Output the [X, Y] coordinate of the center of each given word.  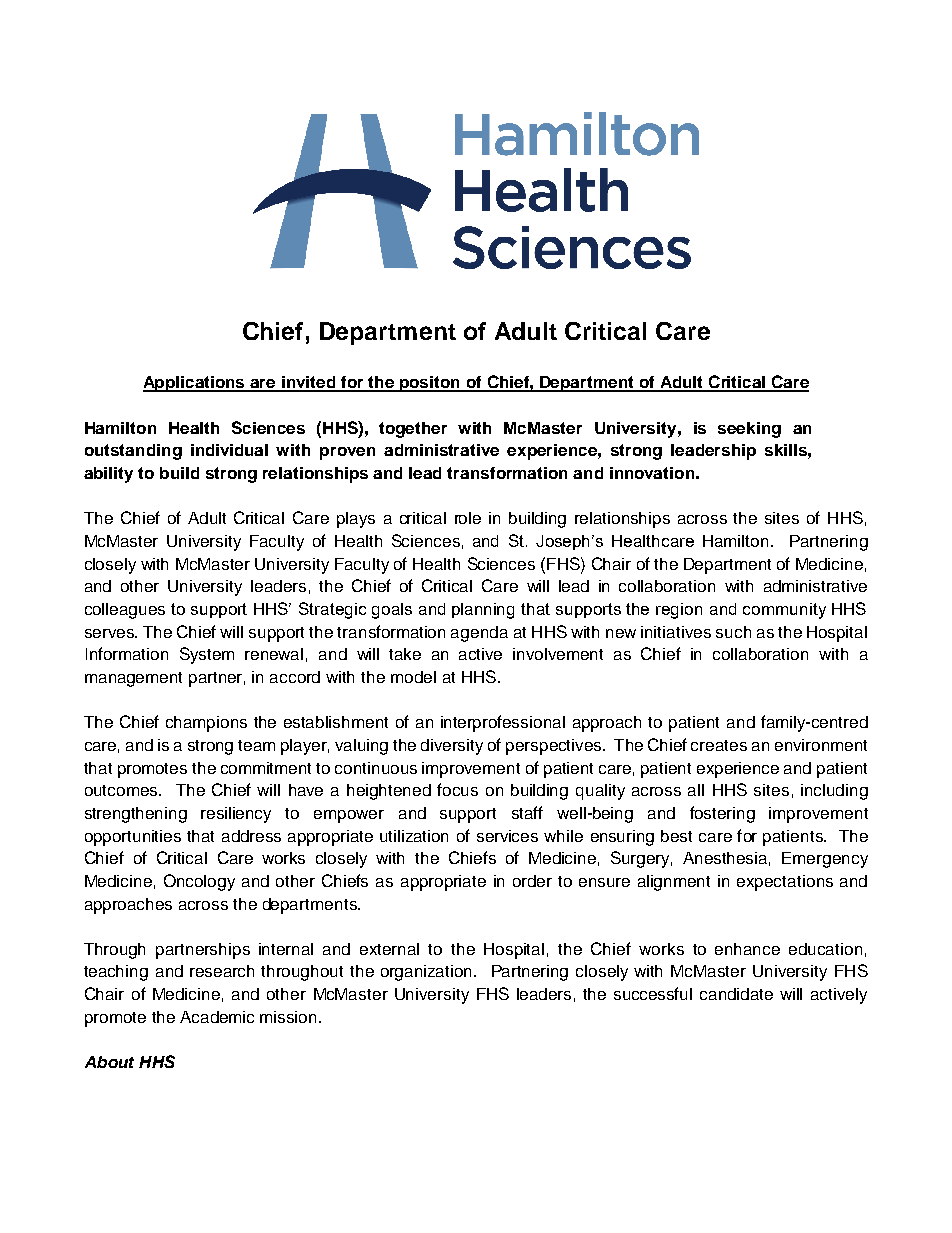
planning [483, 611]
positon [430, 384]
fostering [722, 814]
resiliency [236, 815]
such [733, 632]
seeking [749, 430]
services [507, 836]
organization [428, 973]
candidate [736, 994]
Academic [217, 1017]
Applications [195, 384]
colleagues [125, 611]
